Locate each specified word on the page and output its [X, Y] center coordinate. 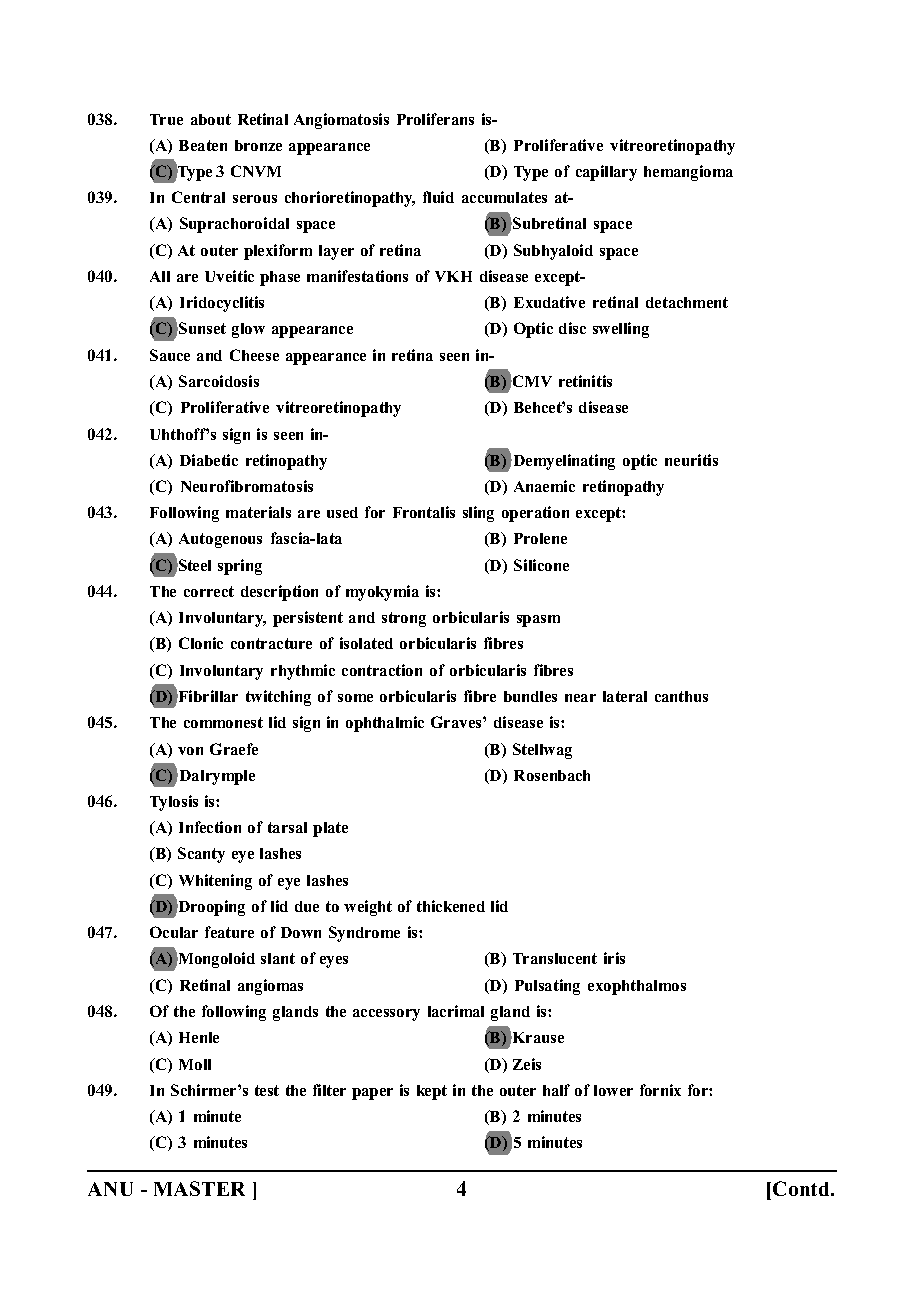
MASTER [199, 1188]
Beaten [203, 145]
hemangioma [688, 173]
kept [432, 1092]
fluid [438, 197]
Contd [802, 1188]
